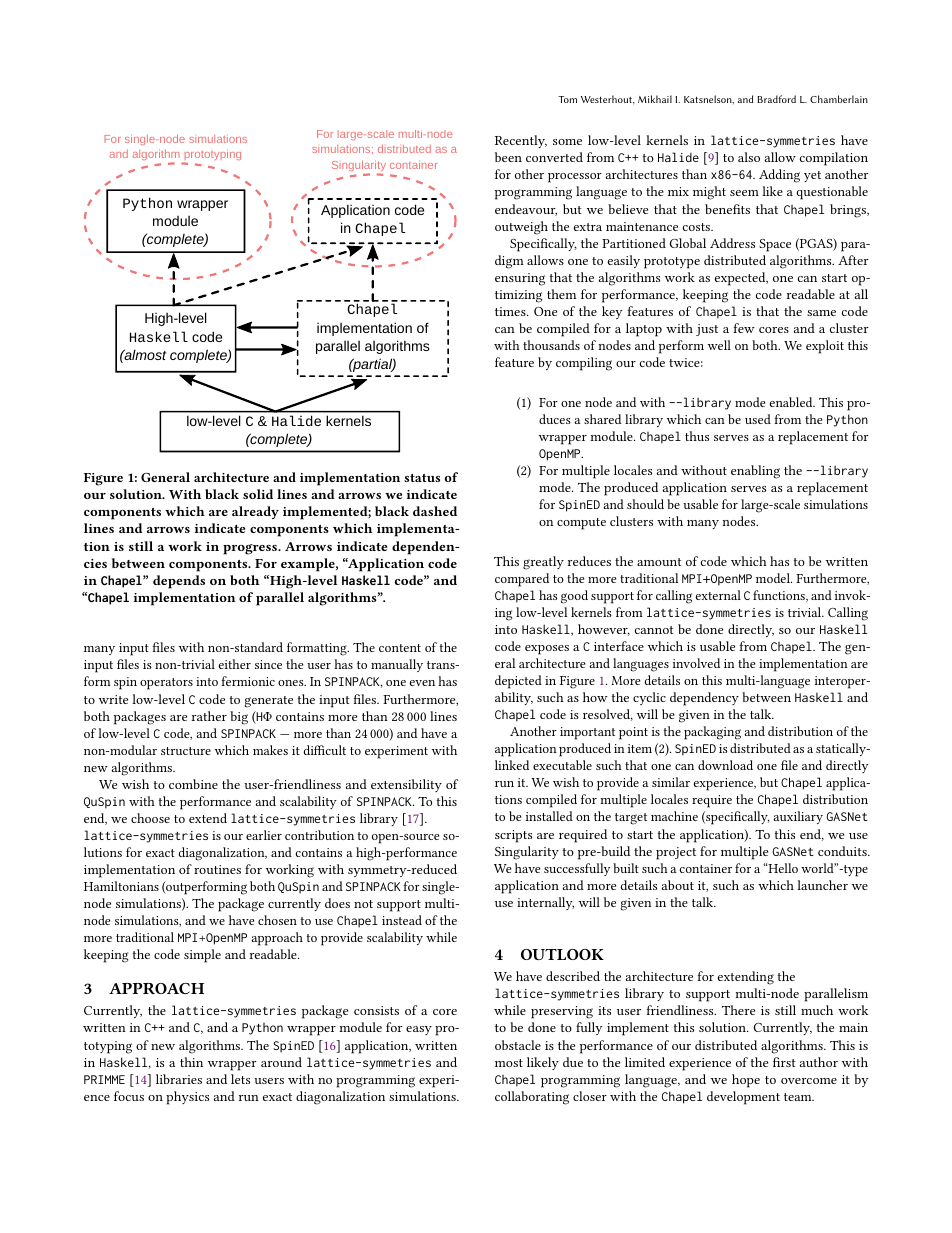 The height and width of the screenshot is (1233, 952). I want to click on solid, so click(258, 494).
